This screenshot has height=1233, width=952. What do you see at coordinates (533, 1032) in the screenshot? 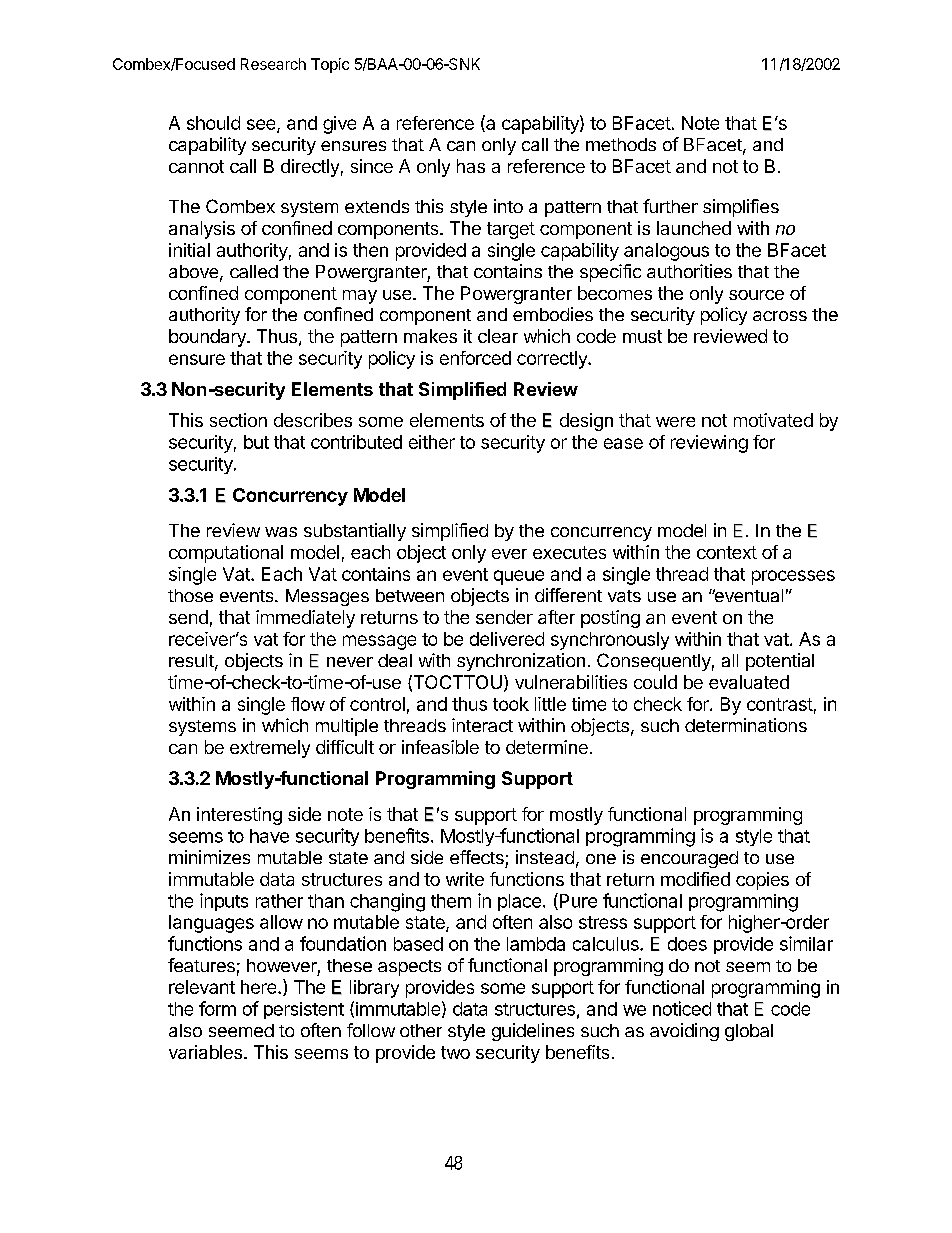
I see `guidelines` at bounding box center [533, 1032].
